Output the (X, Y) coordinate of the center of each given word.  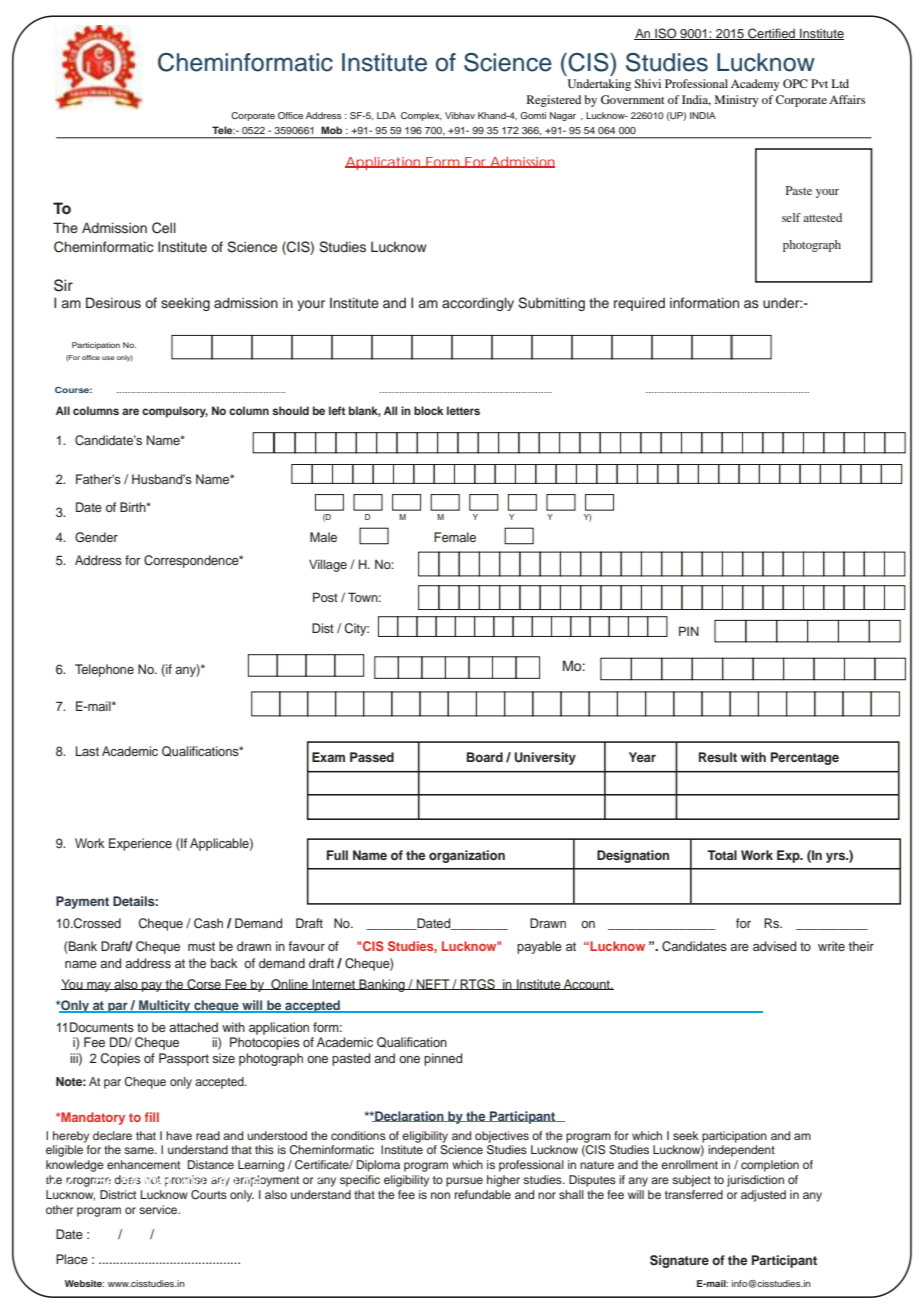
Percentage (805, 758)
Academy (755, 85)
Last (87, 751)
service (159, 1209)
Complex (421, 116)
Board (485, 757)
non (440, 1195)
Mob (332, 130)
